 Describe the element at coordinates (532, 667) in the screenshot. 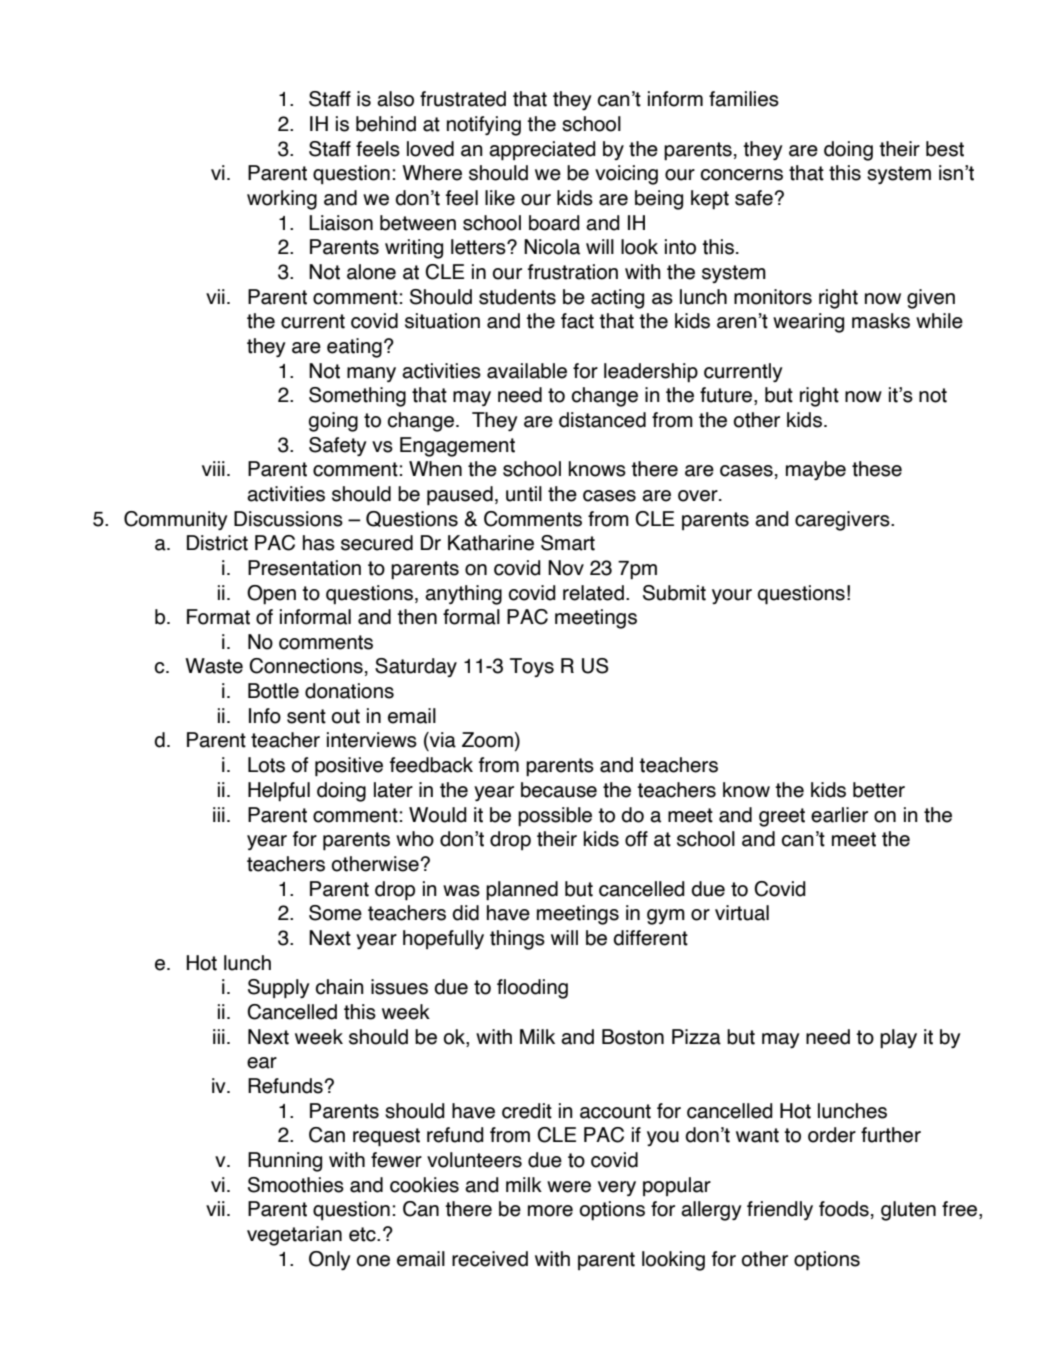

I see `Toys` at that location.
